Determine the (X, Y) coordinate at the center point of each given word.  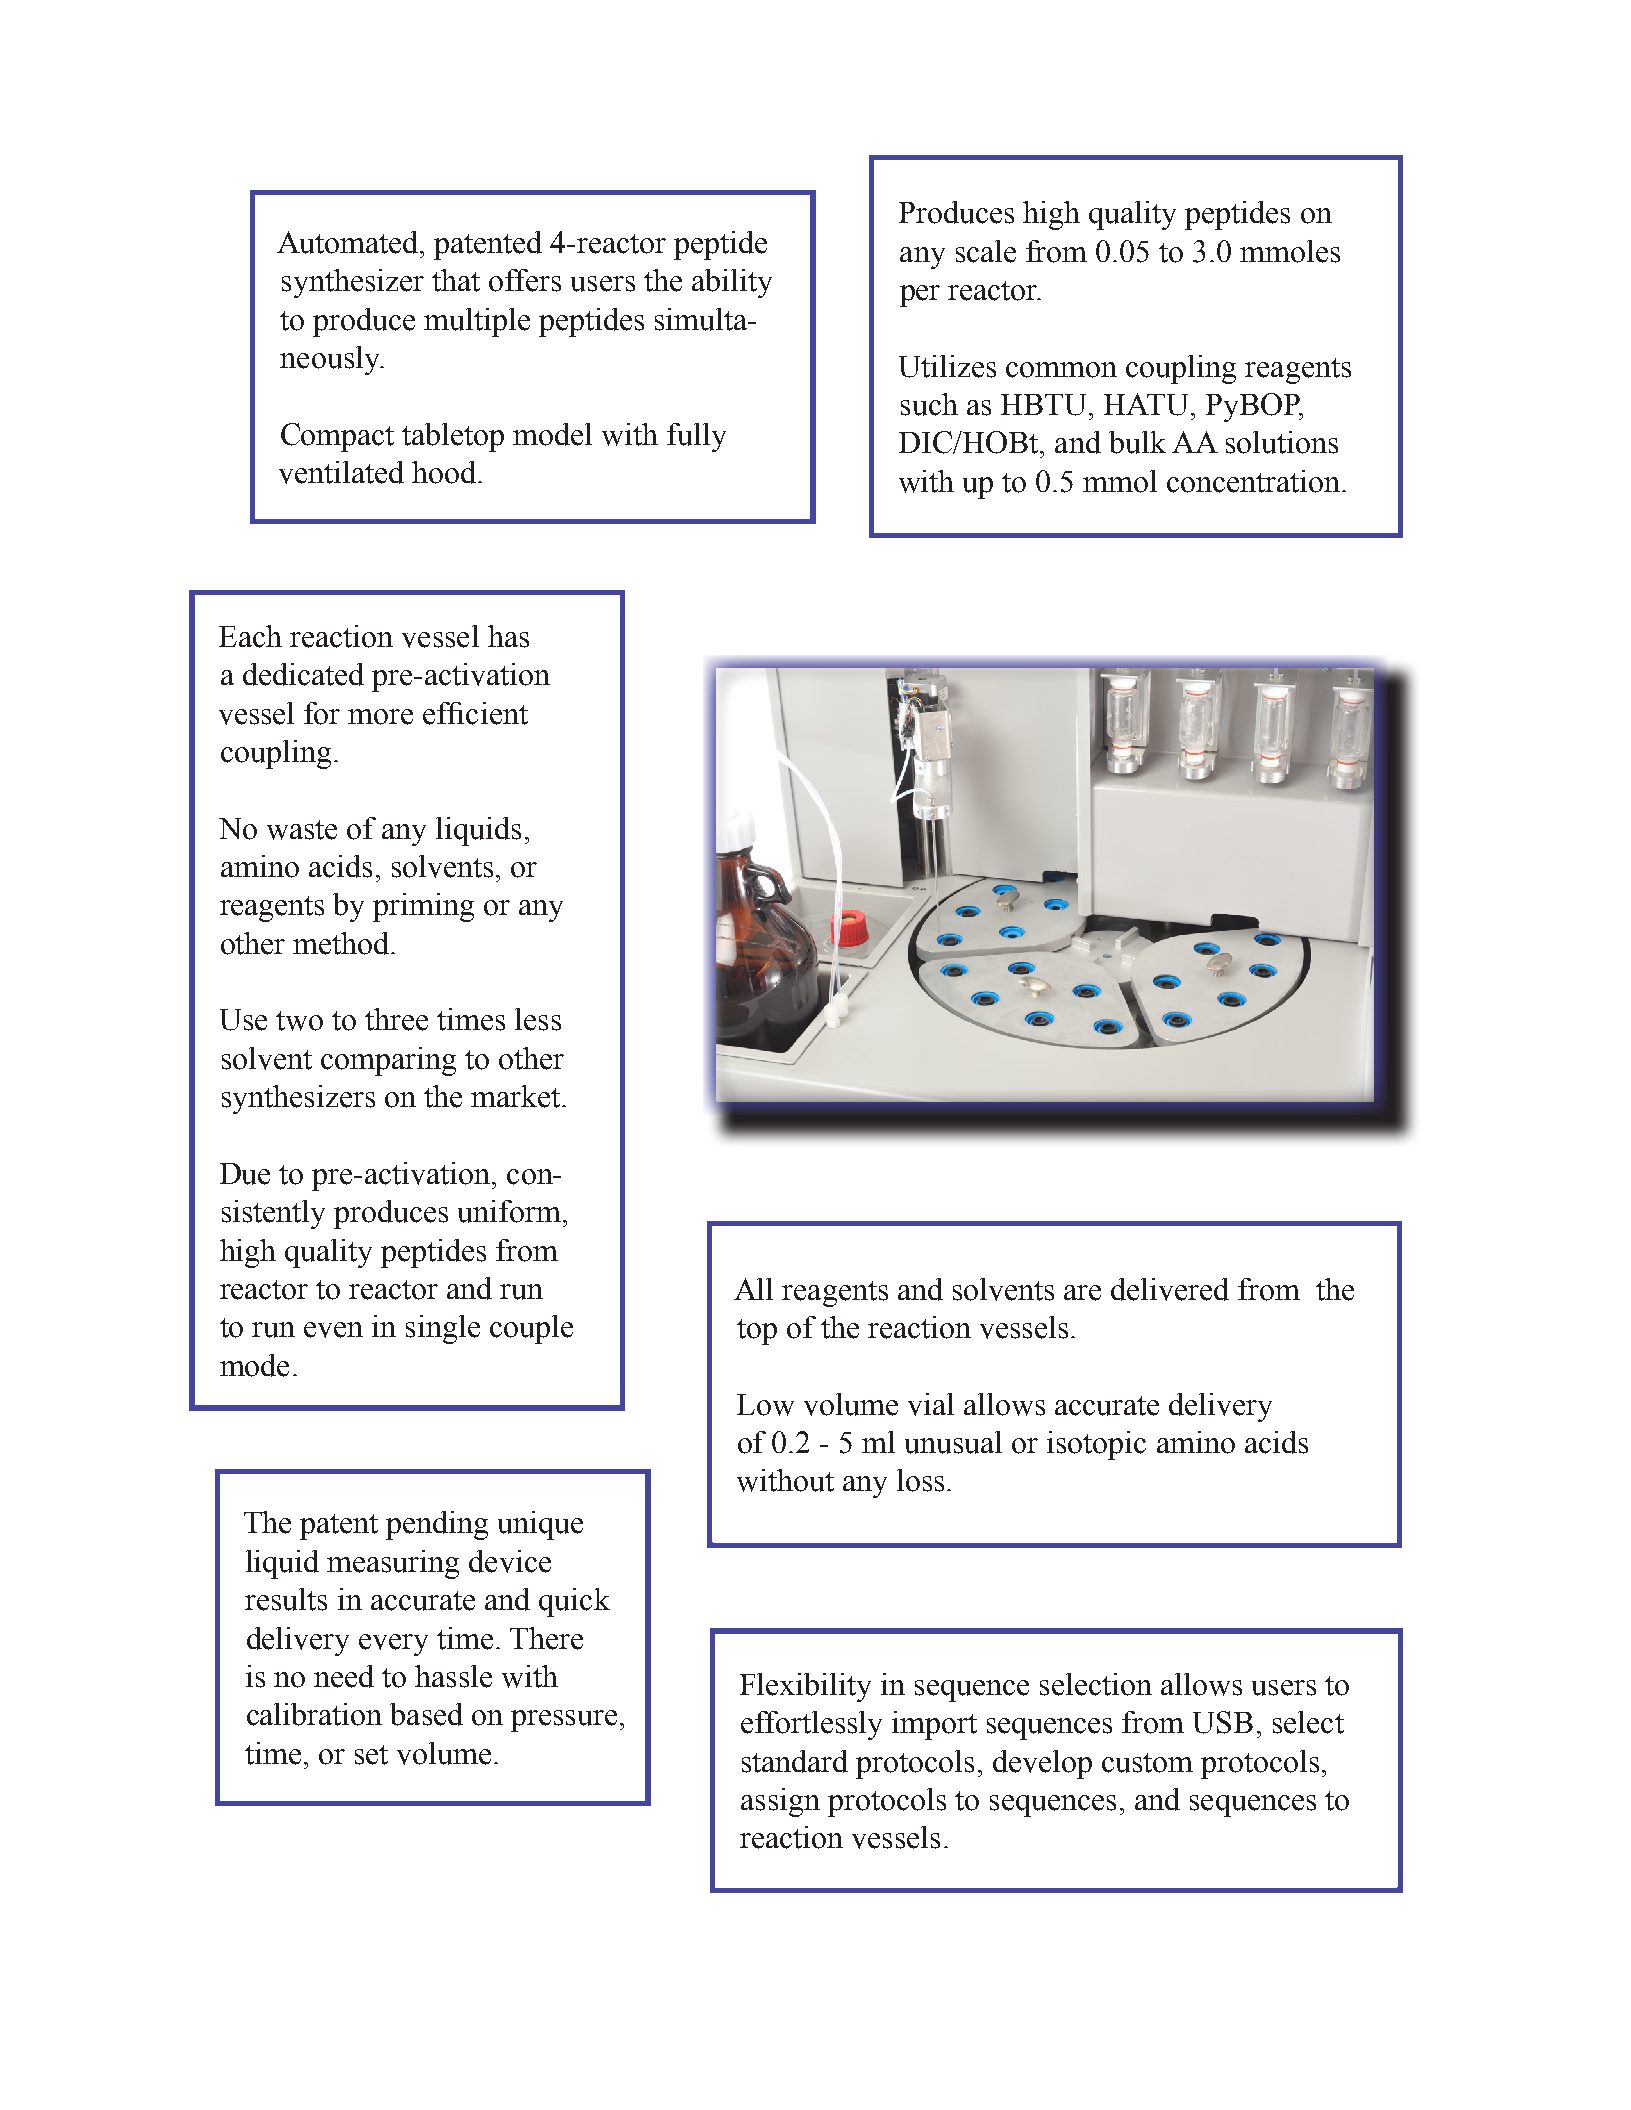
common (1061, 370)
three (396, 1019)
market (517, 1096)
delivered (1170, 1289)
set (371, 1755)
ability (732, 283)
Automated (349, 242)
